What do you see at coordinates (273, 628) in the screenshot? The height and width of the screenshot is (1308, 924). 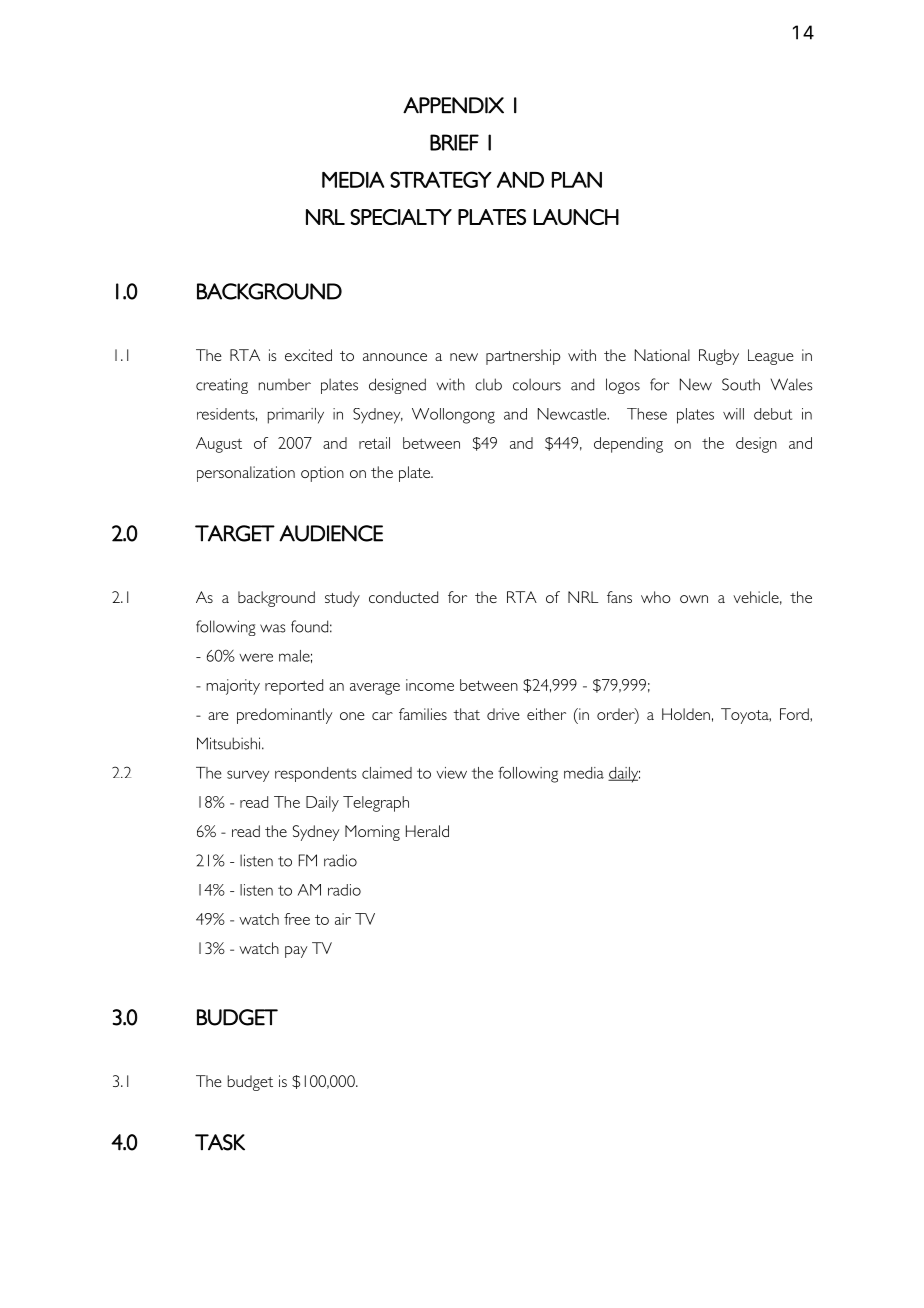 I see `was` at bounding box center [273, 628].
